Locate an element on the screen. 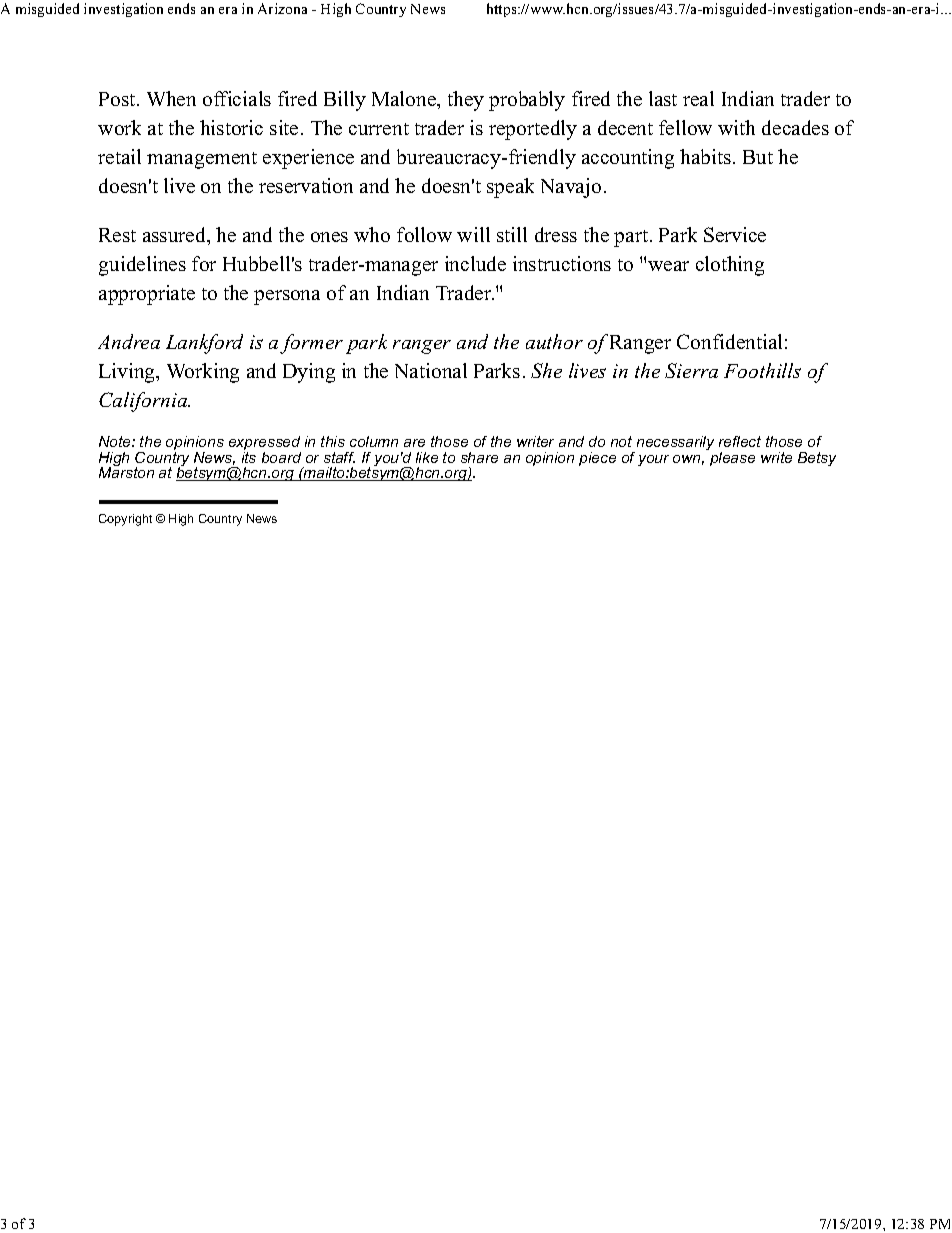  include is located at coordinates (475, 263).
